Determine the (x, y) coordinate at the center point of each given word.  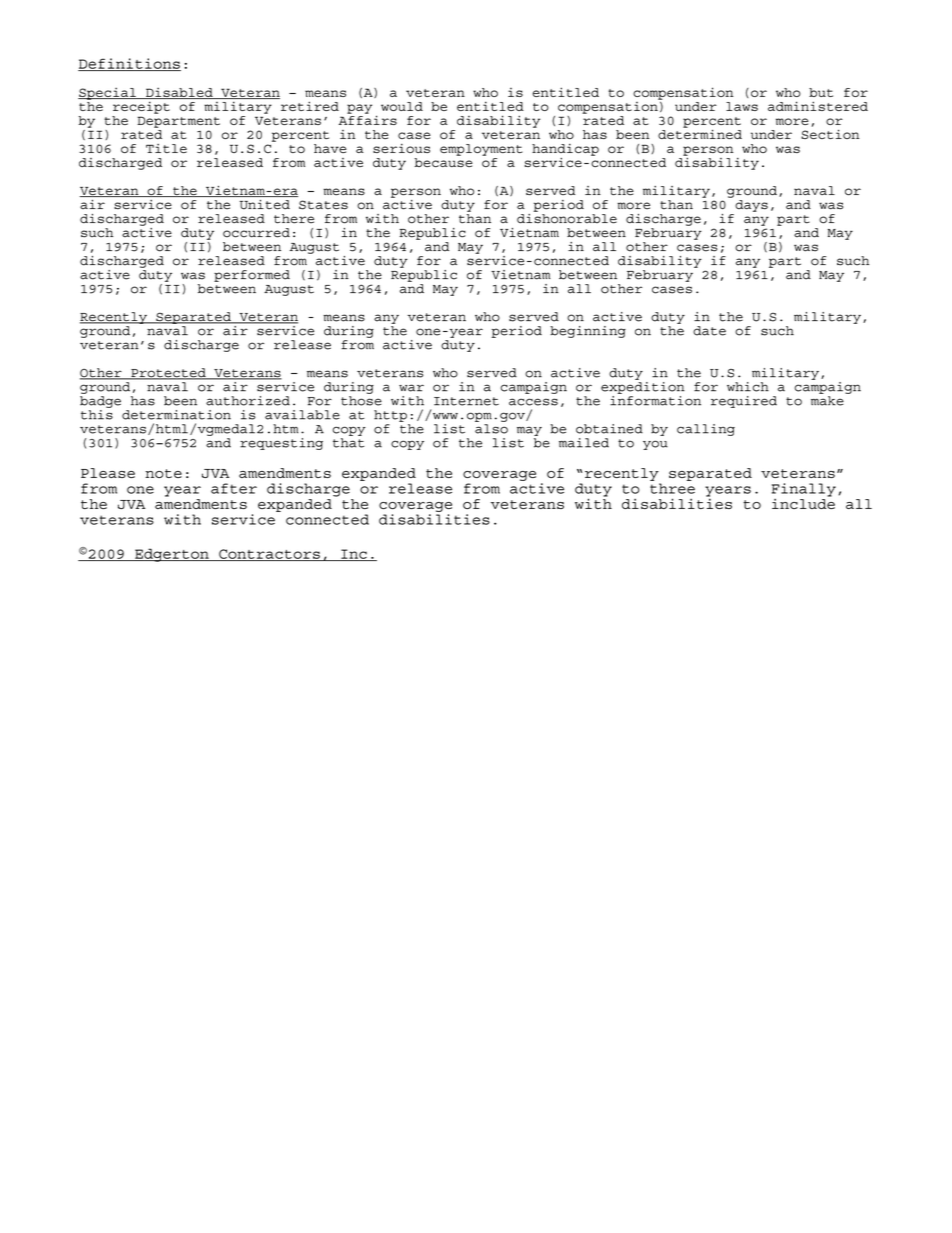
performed (252, 276)
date (709, 331)
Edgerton (172, 555)
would (402, 106)
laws (742, 106)
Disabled (179, 93)
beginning (588, 332)
